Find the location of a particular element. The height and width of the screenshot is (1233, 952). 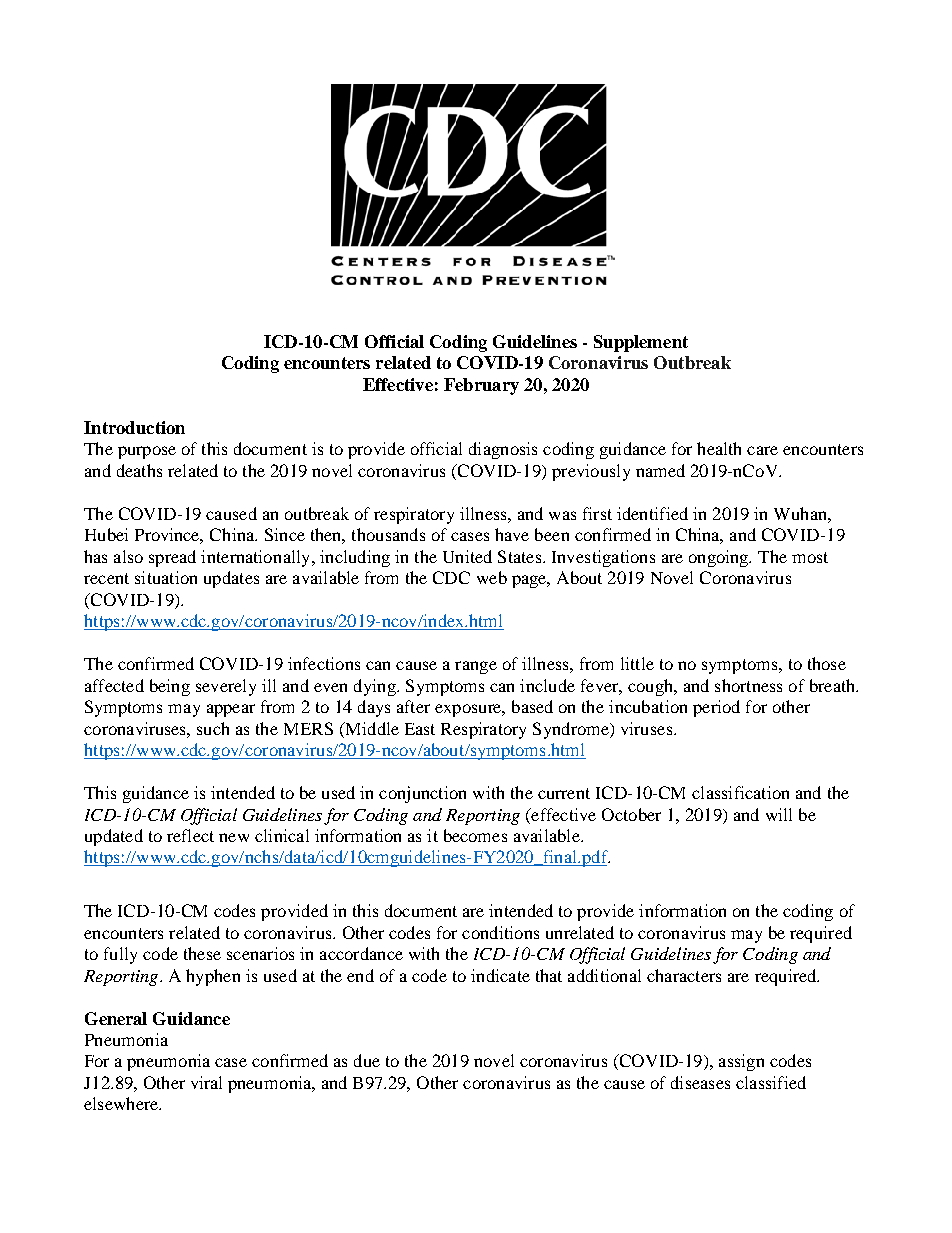

February is located at coordinates (481, 386).
